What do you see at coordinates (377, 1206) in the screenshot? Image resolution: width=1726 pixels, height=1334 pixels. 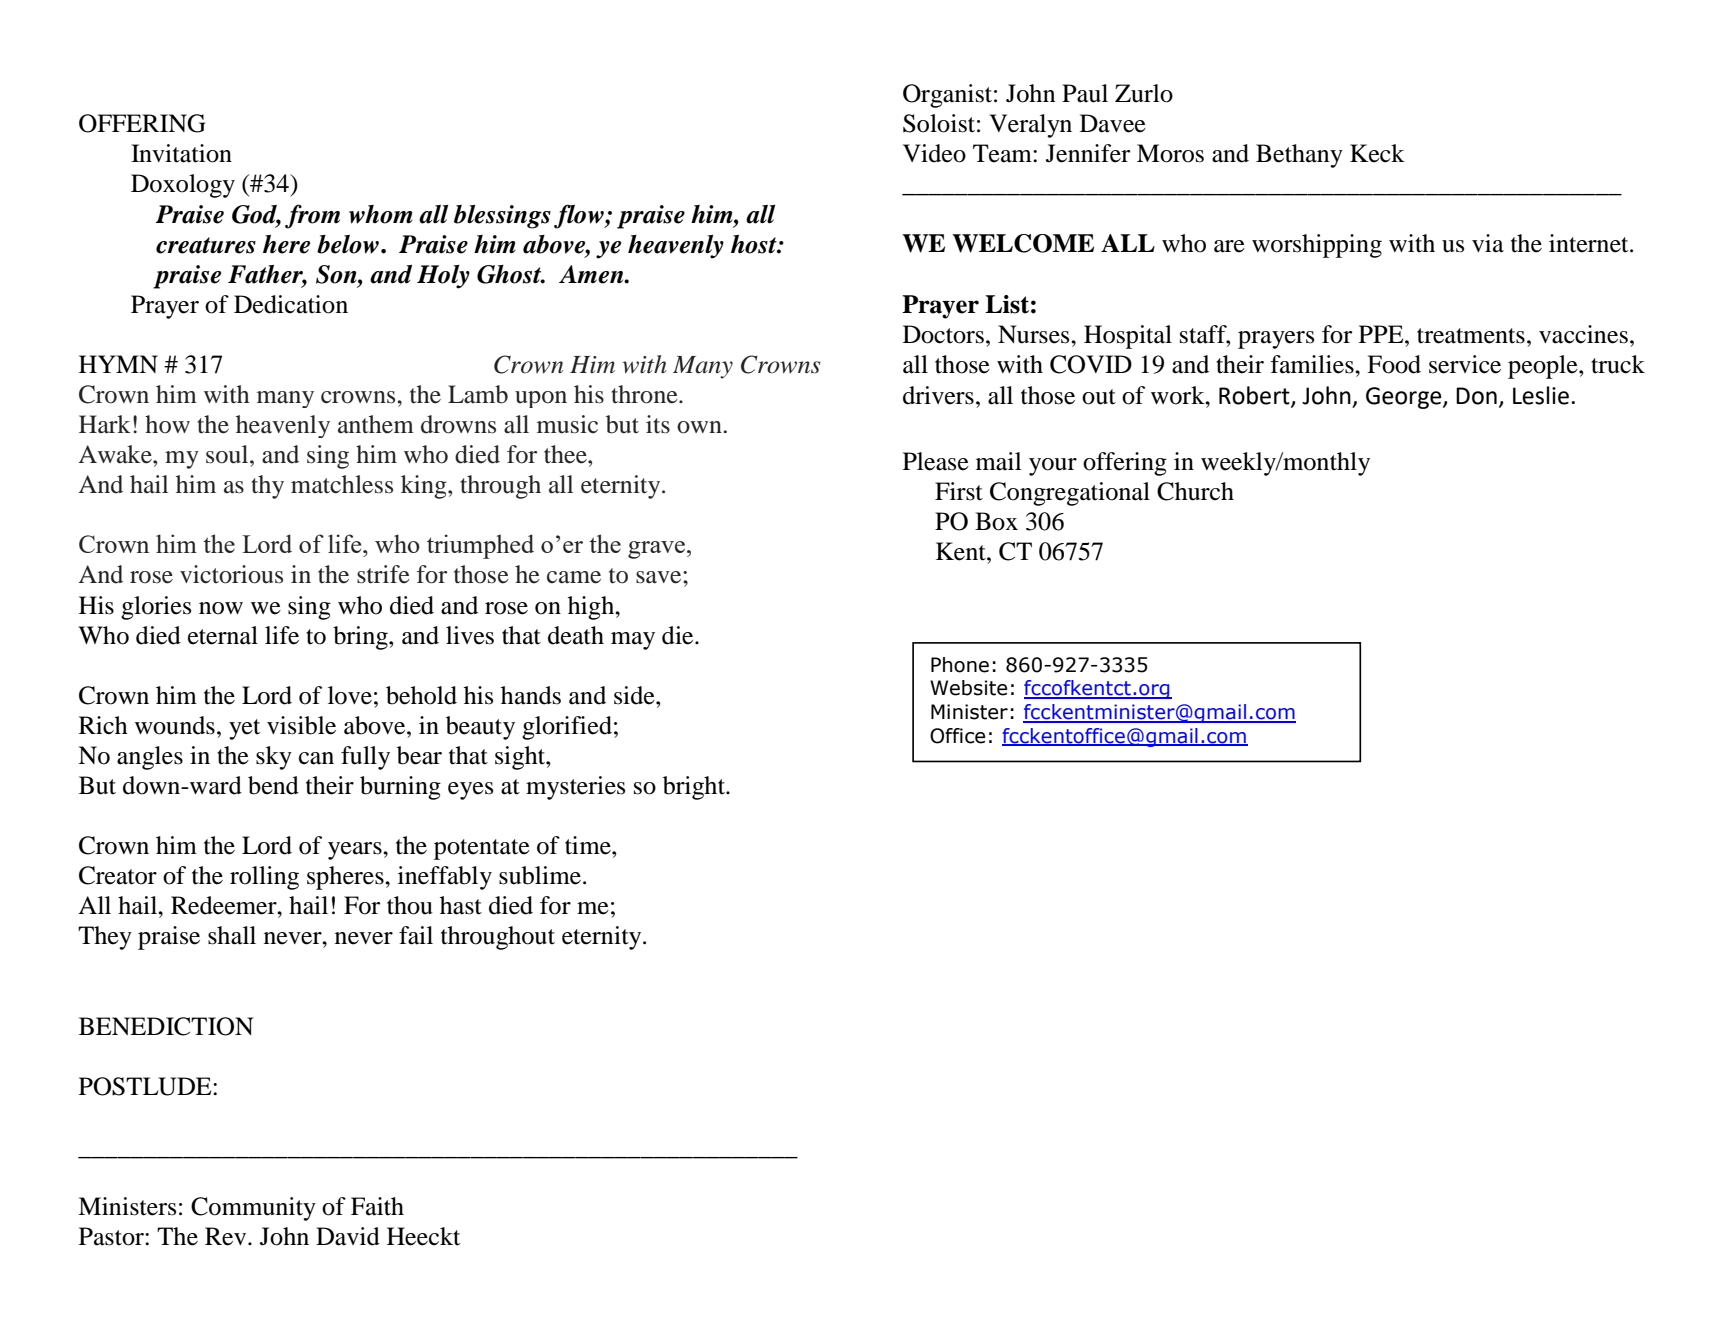 I see `Faith` at bounding box center [377, 1206].
